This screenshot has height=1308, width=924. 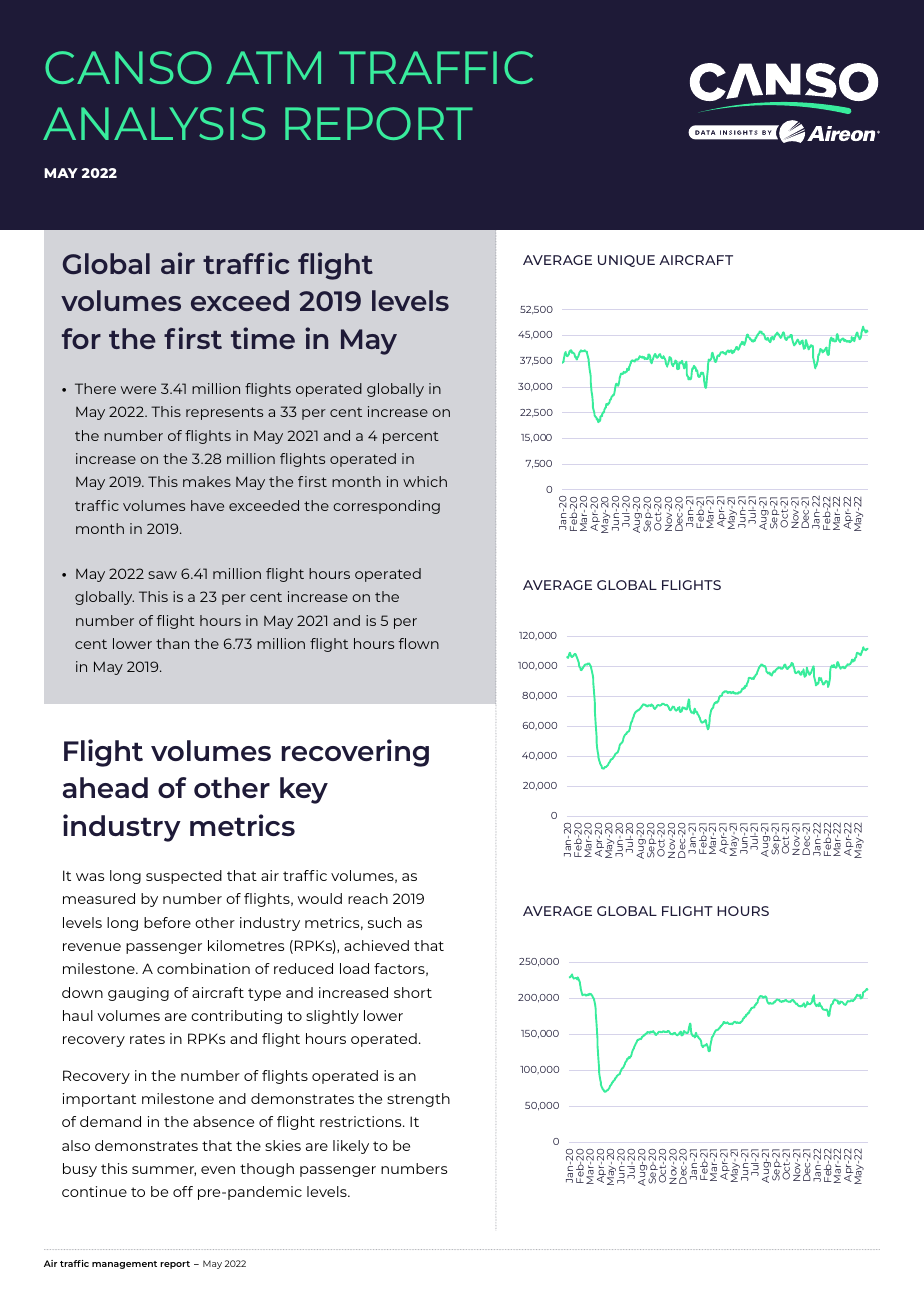 What do you see at coordinates (167, 922) in the screenshot?
I see `before` at bounding box center [167, 922].
